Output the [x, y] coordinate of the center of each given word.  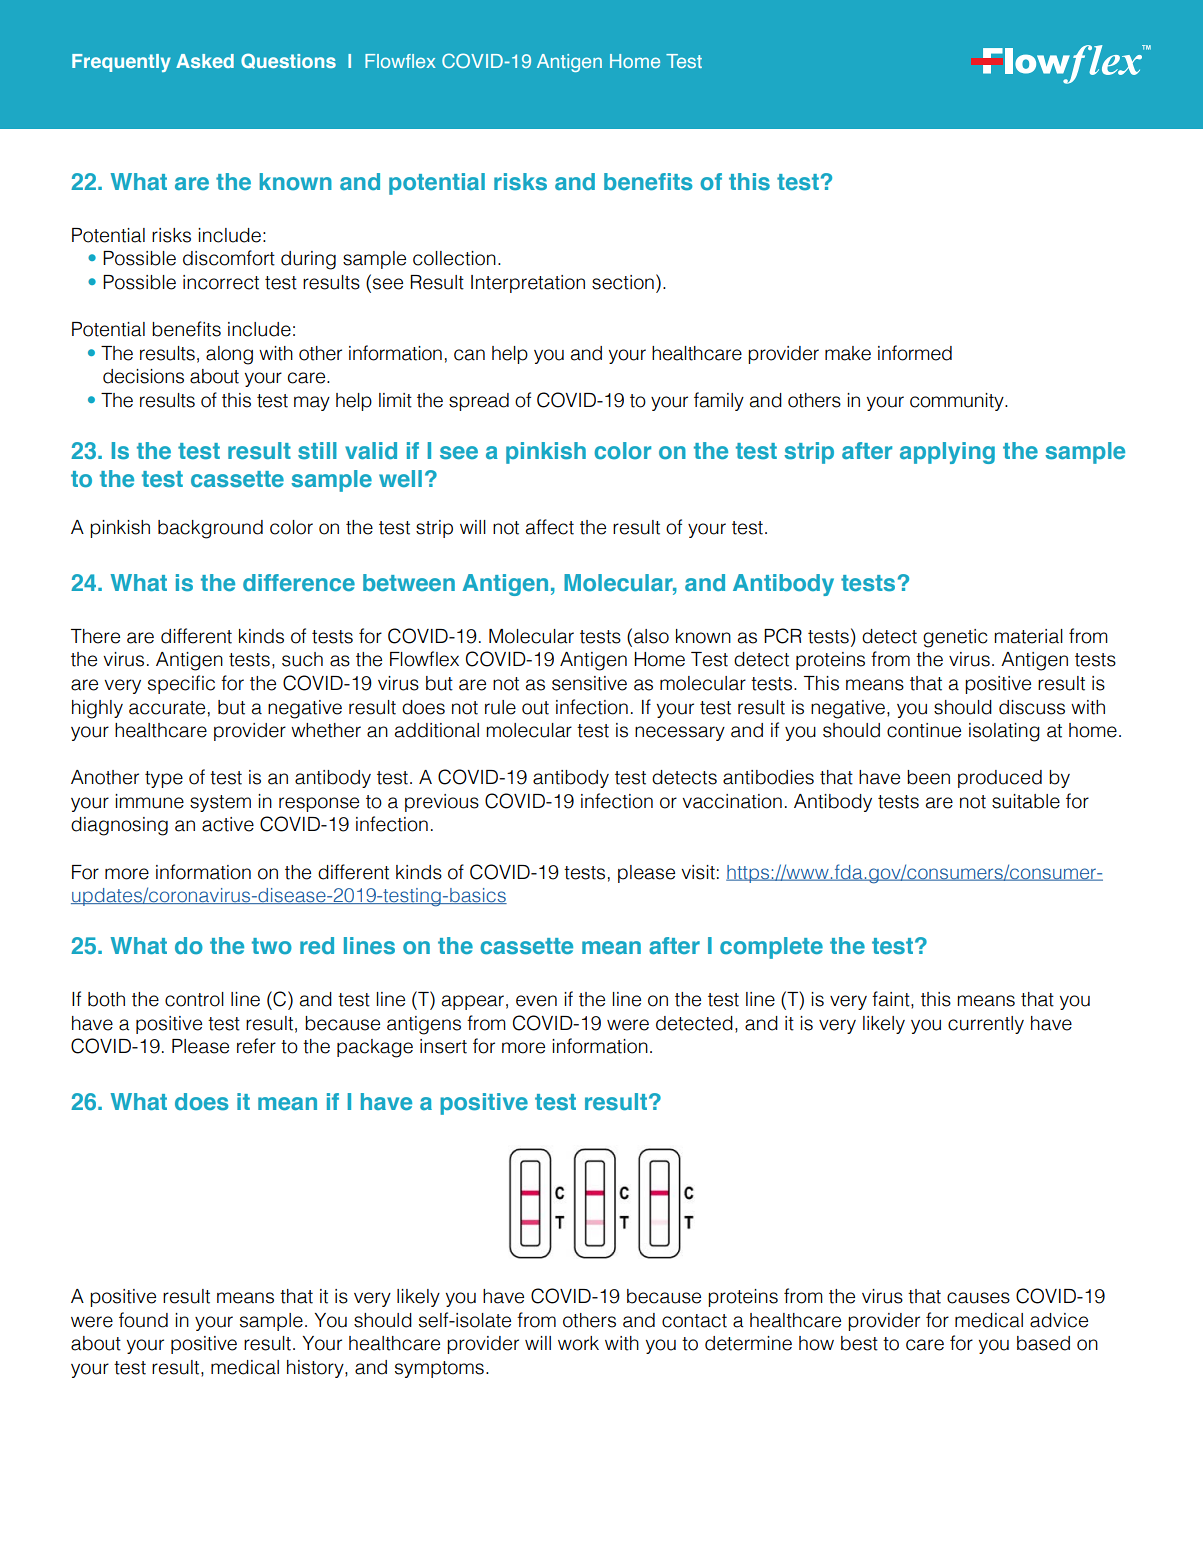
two [272, 946]
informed [915, 353]
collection [454, 258]
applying [947, 453]
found [143, 1320]
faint [892, 1000]
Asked [205, 61]
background [210, 529]
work [578, 1343]
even [536, 1001]
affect [550, 527]
